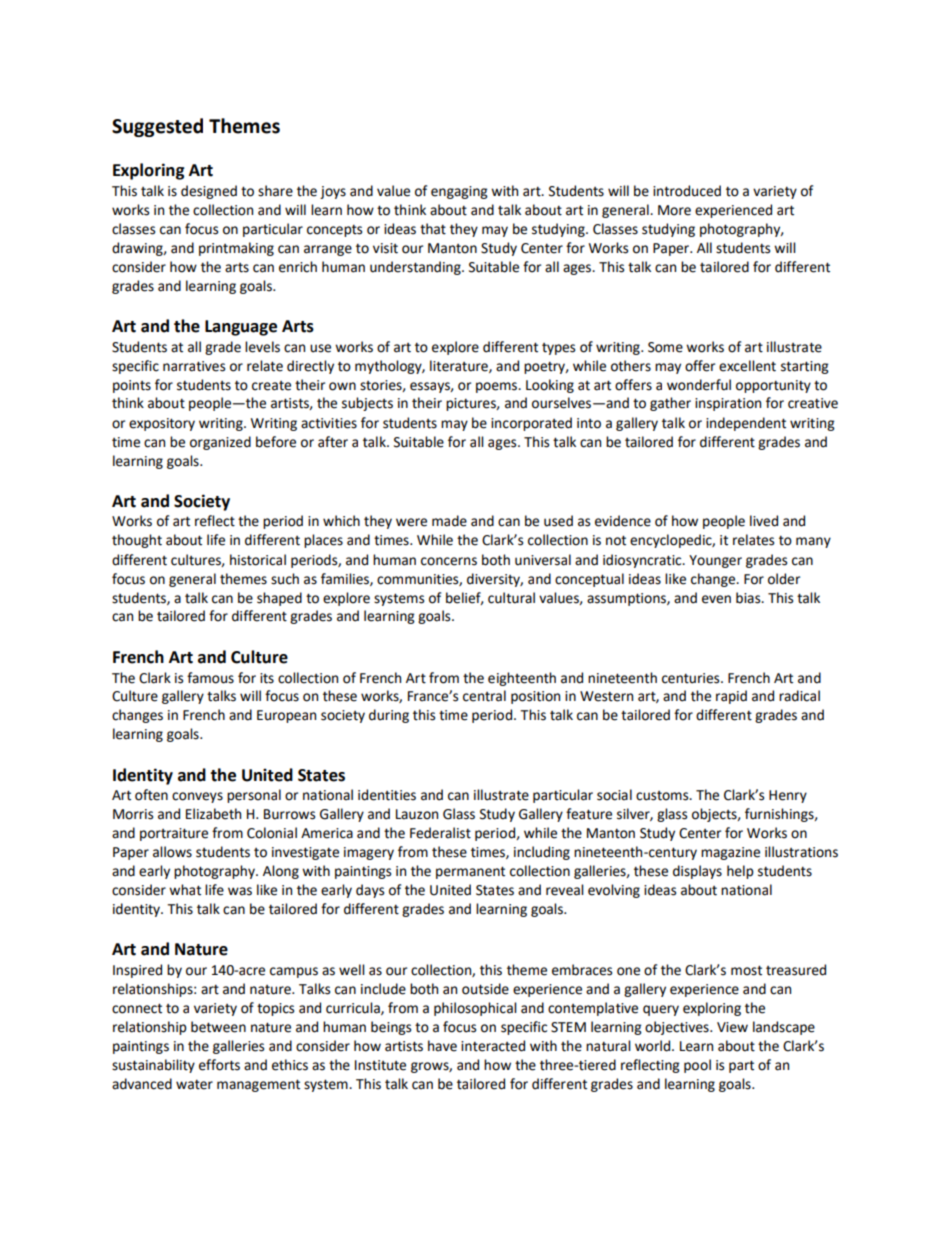 This screenshot has height=1233, width=952. I want to click on historical, so click(258, 560).
